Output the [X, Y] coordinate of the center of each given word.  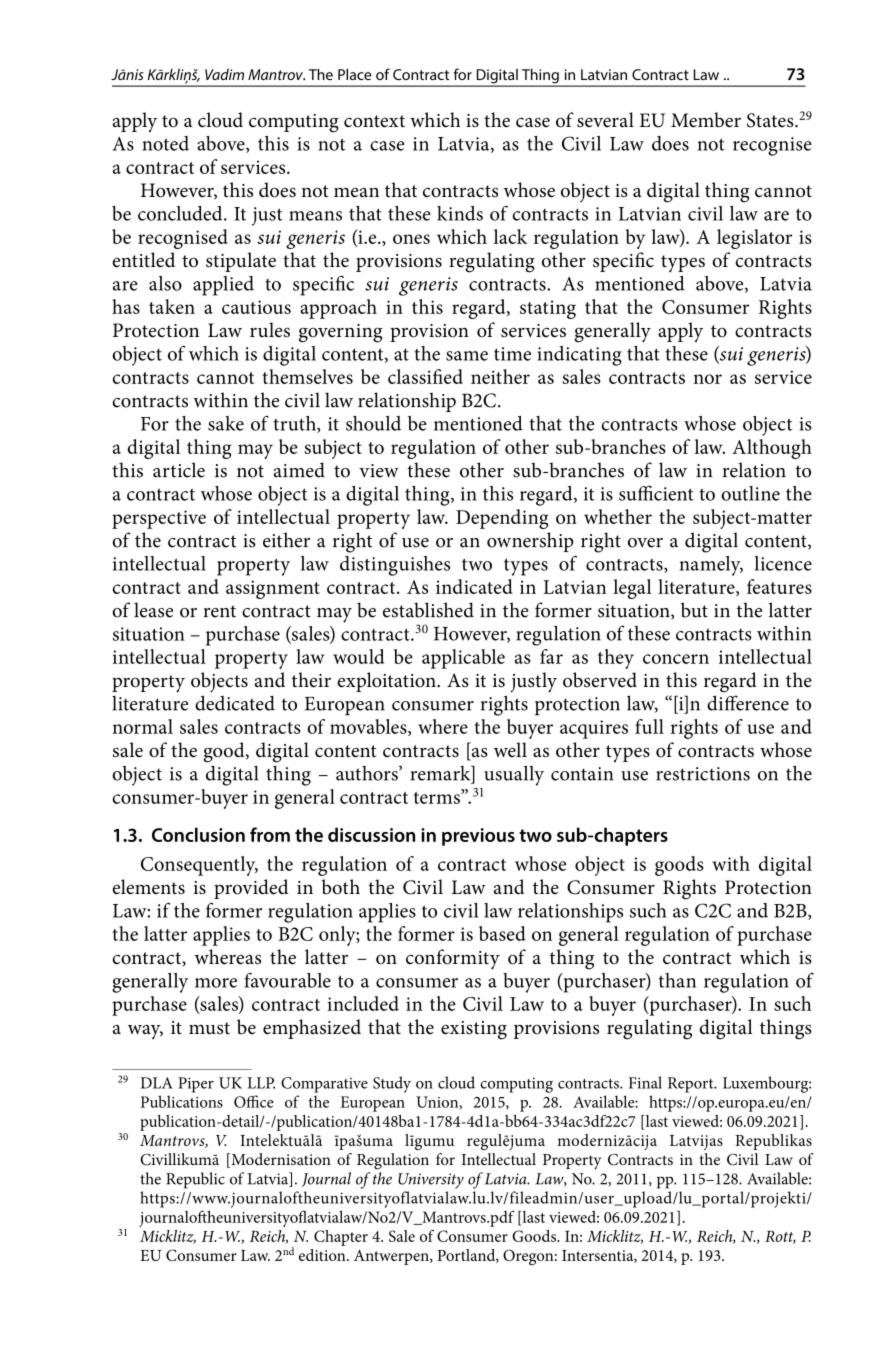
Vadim [224, 74]
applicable [463, 659]
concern [676, 659]
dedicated [235, 703]
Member [706, 120]
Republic [195, 1180]
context [374, 121]
